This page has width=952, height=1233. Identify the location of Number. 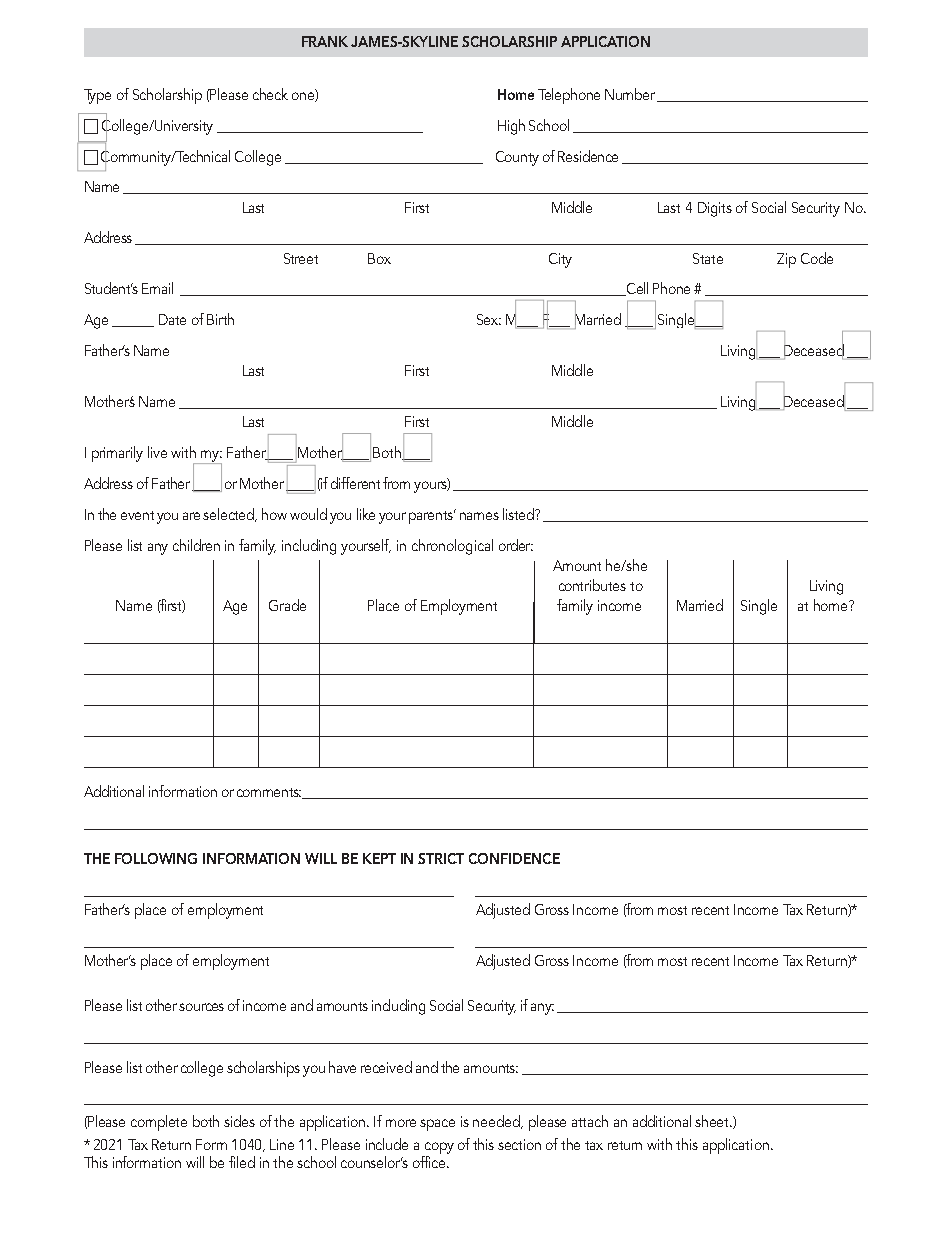
(631, 95).
